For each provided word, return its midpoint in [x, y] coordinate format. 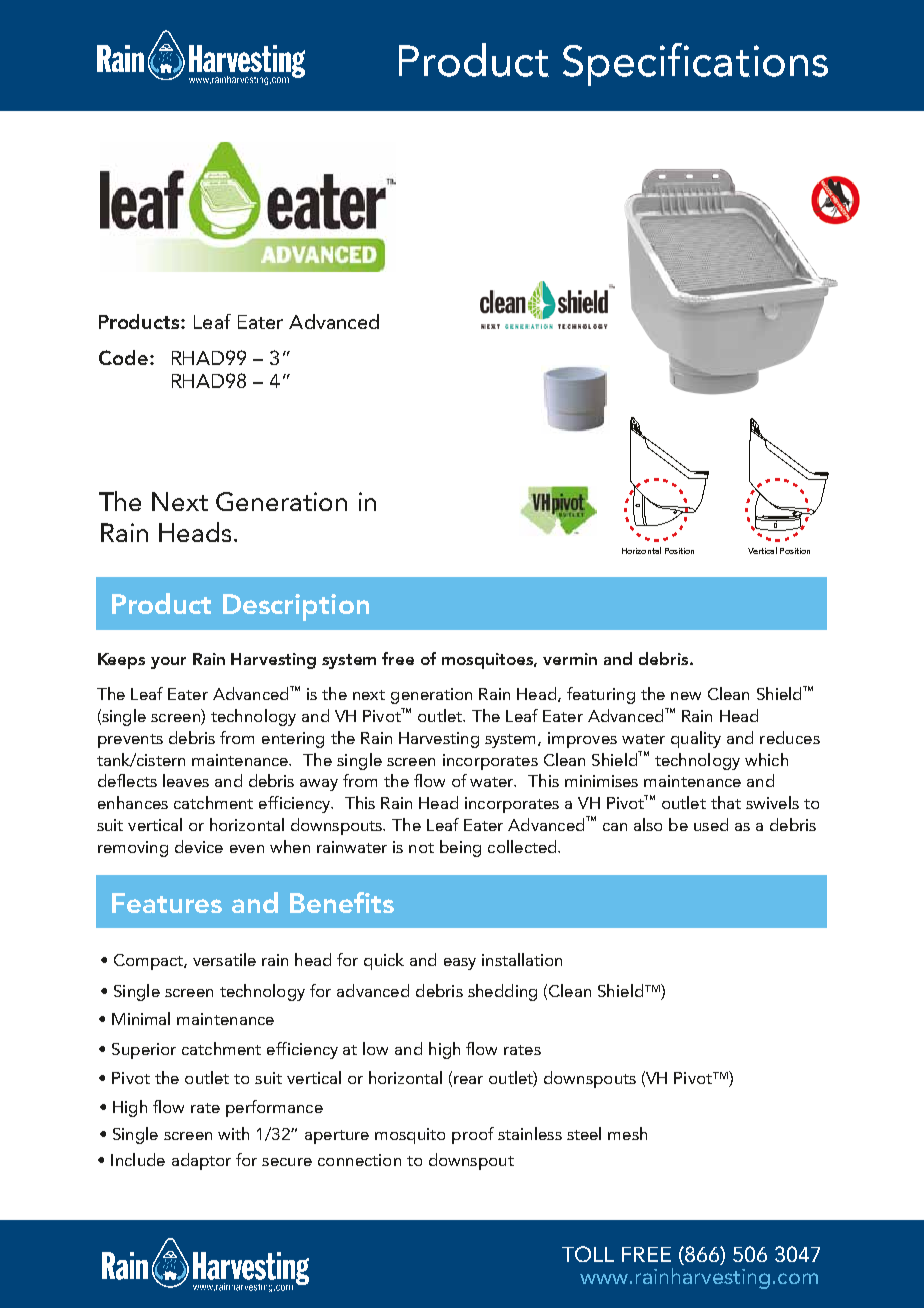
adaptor [201, 1161]
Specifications [695, 64]
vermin [570, 659]
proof [473, 1135]
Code [123, 357]
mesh [627, 1133]
